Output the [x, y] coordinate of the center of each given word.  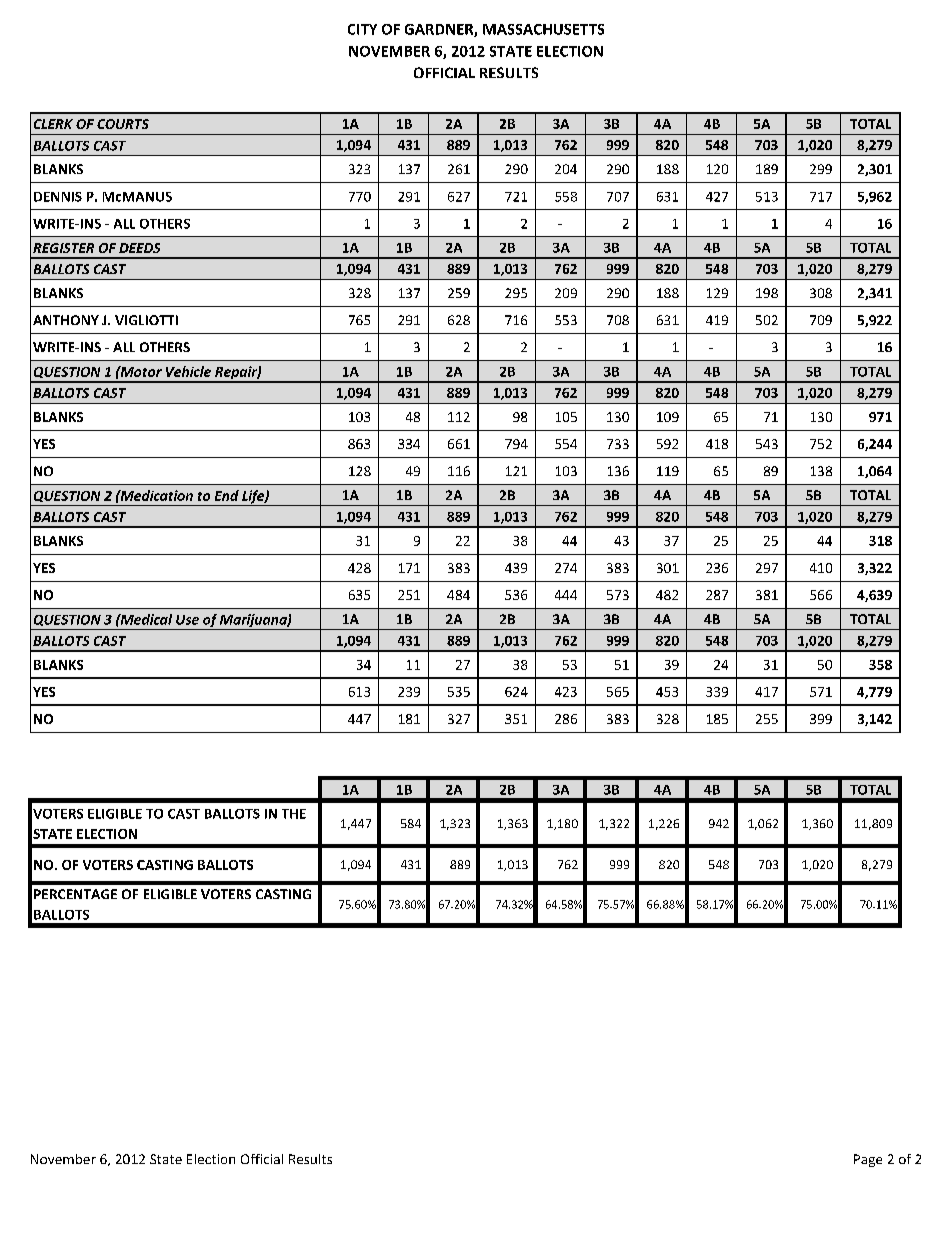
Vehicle [188, 371]
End [227, 495]
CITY [362, 29]
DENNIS [58, 197]
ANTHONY [66, 320]
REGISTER [63, 248]
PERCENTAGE [75, 894]
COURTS [123, 124]
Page [868, 1160]
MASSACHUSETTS [543, 29]
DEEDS [139, 248]
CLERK [53, 124]
